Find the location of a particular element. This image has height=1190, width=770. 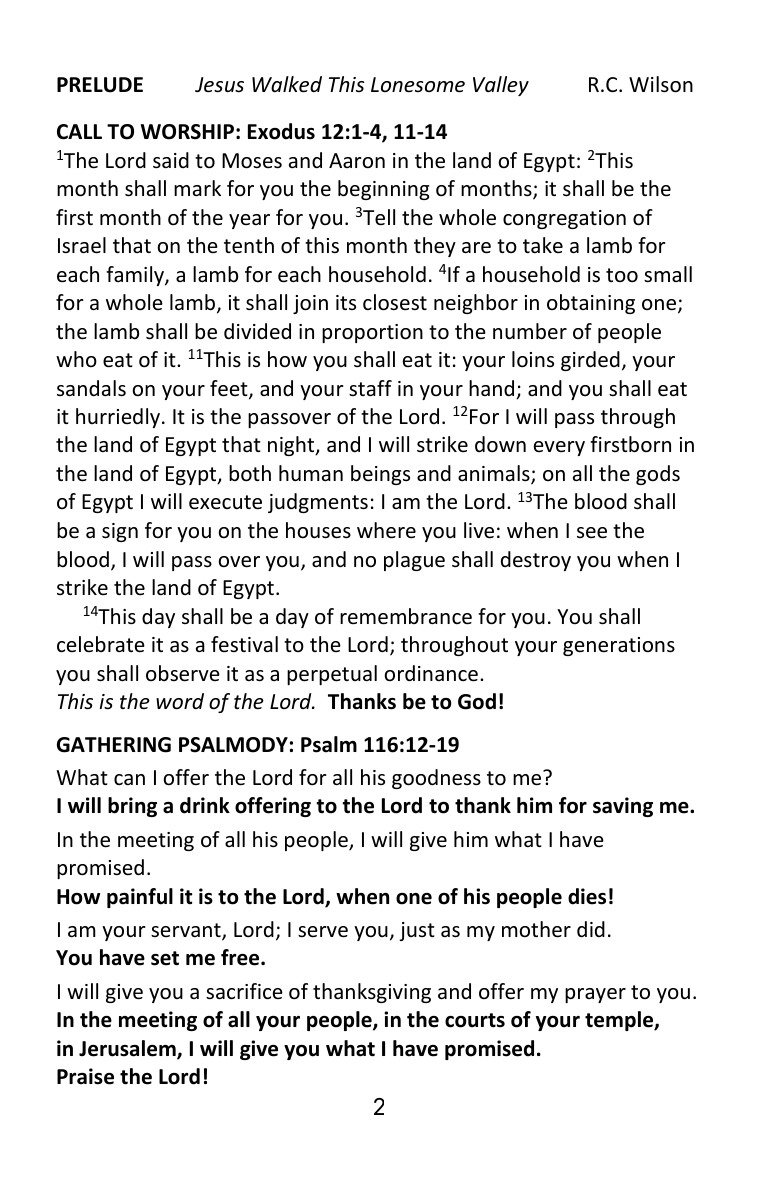

courts is located at coordinates (475, 1020).
